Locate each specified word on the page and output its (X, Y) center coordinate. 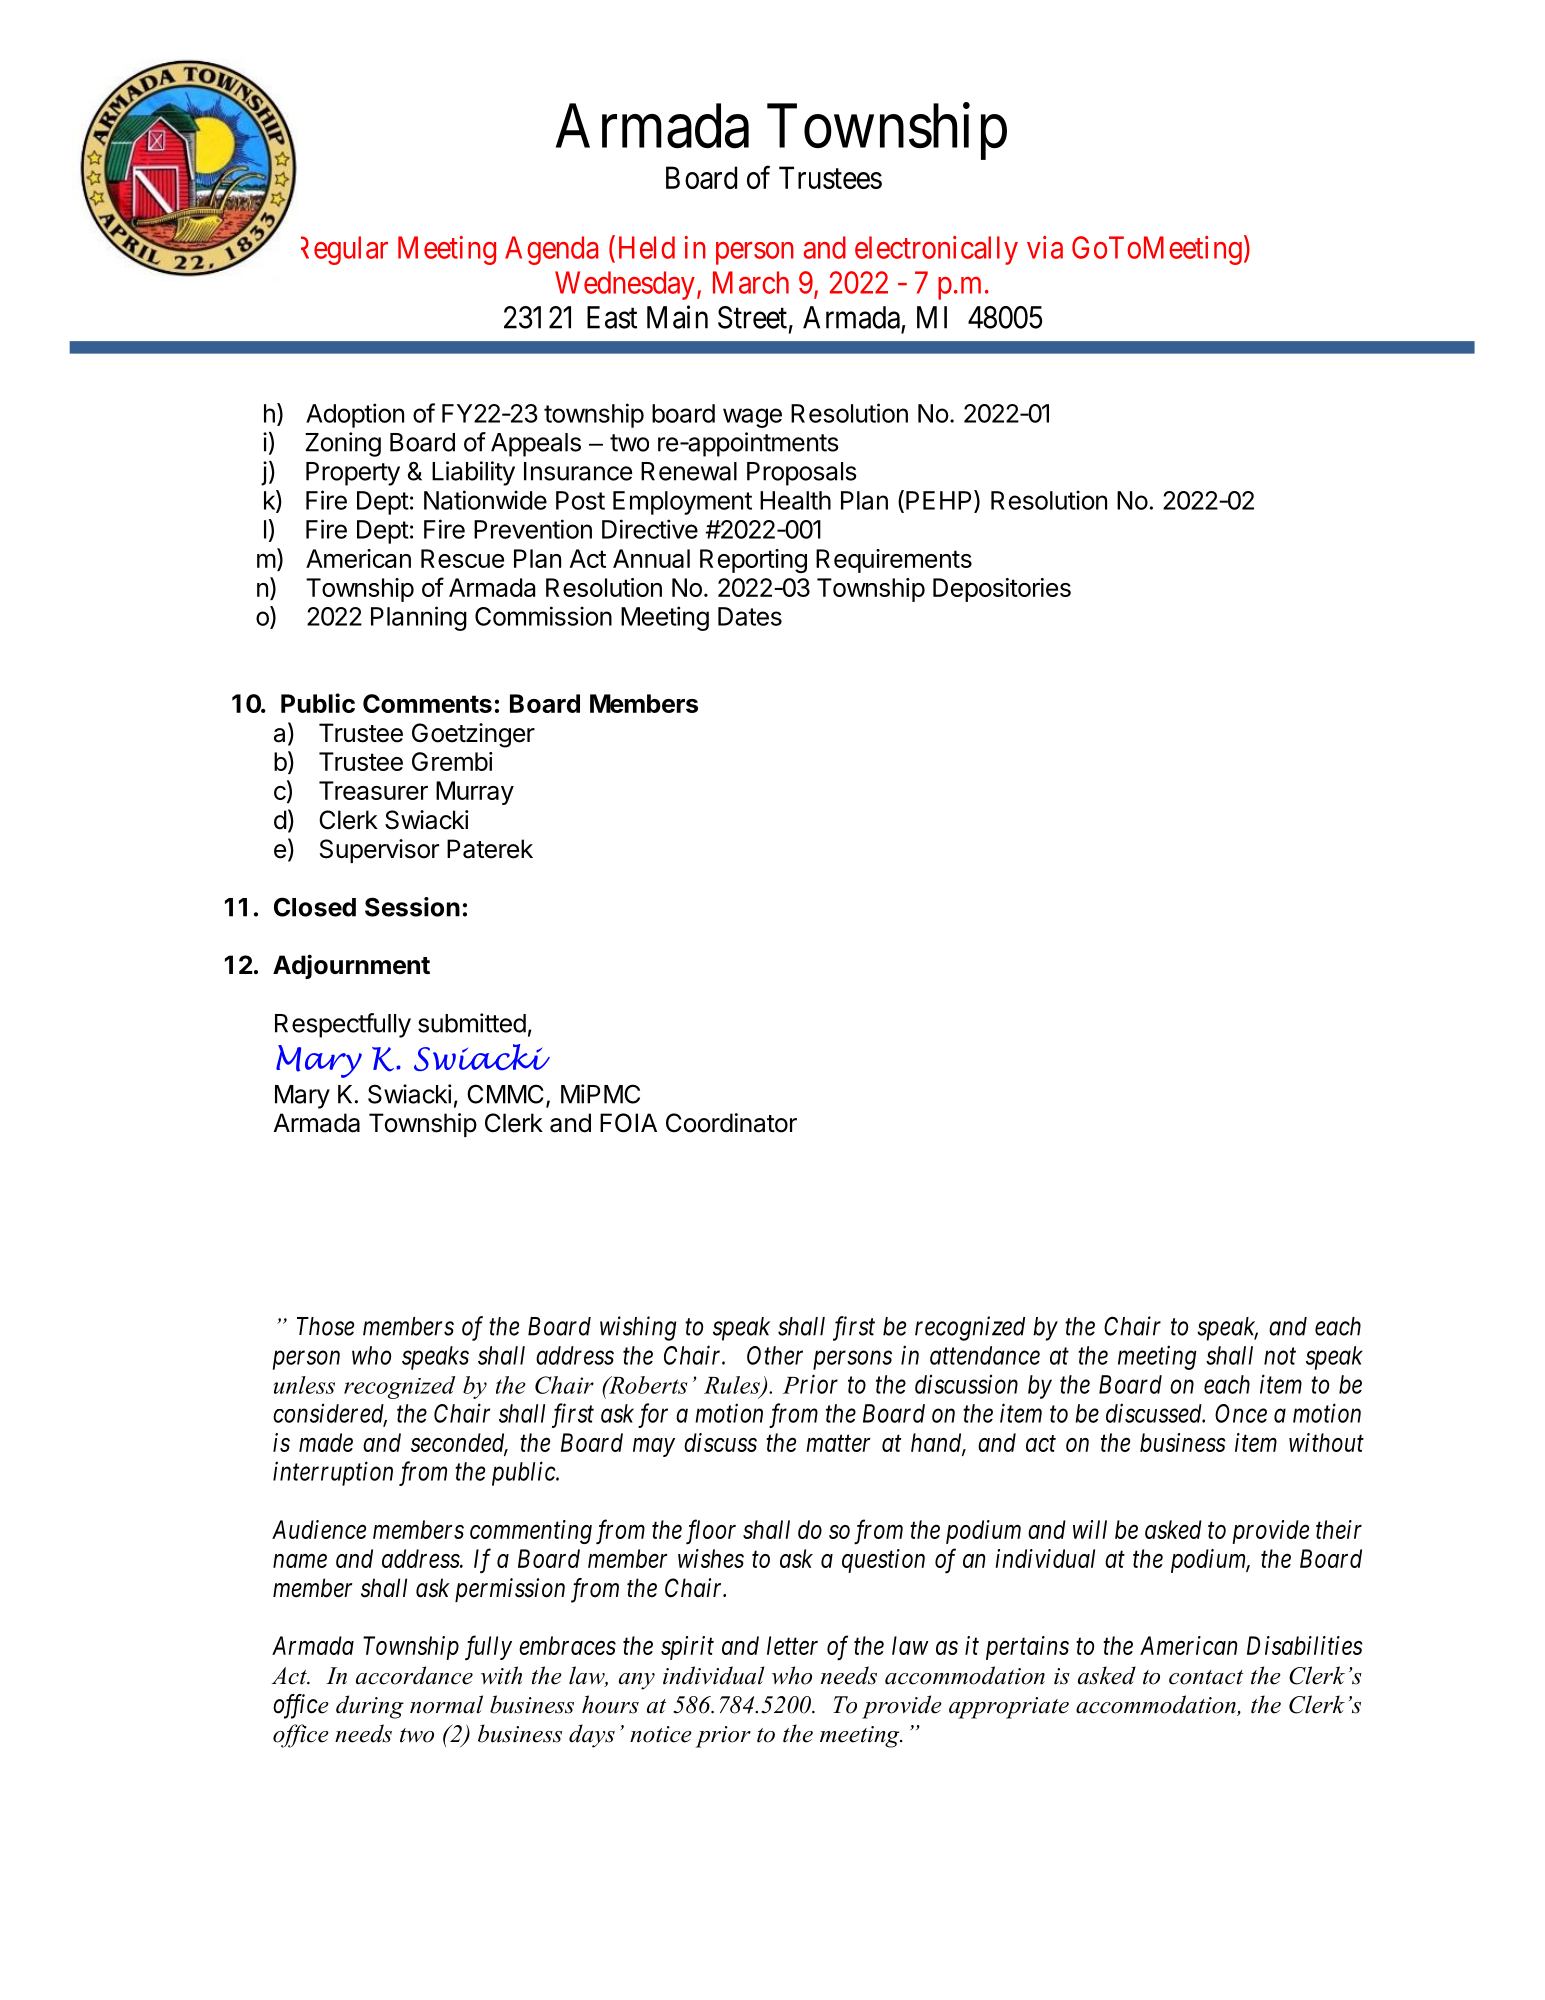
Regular (344, 250)
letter (792, 1645)
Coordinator (731, 1123)
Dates (750, 616)
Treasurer (373, 790)
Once (1241, 1413)
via (1045, 247)
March (751, 282)
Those (325, 1326)
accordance (414, 1675)
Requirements (894, 561)
